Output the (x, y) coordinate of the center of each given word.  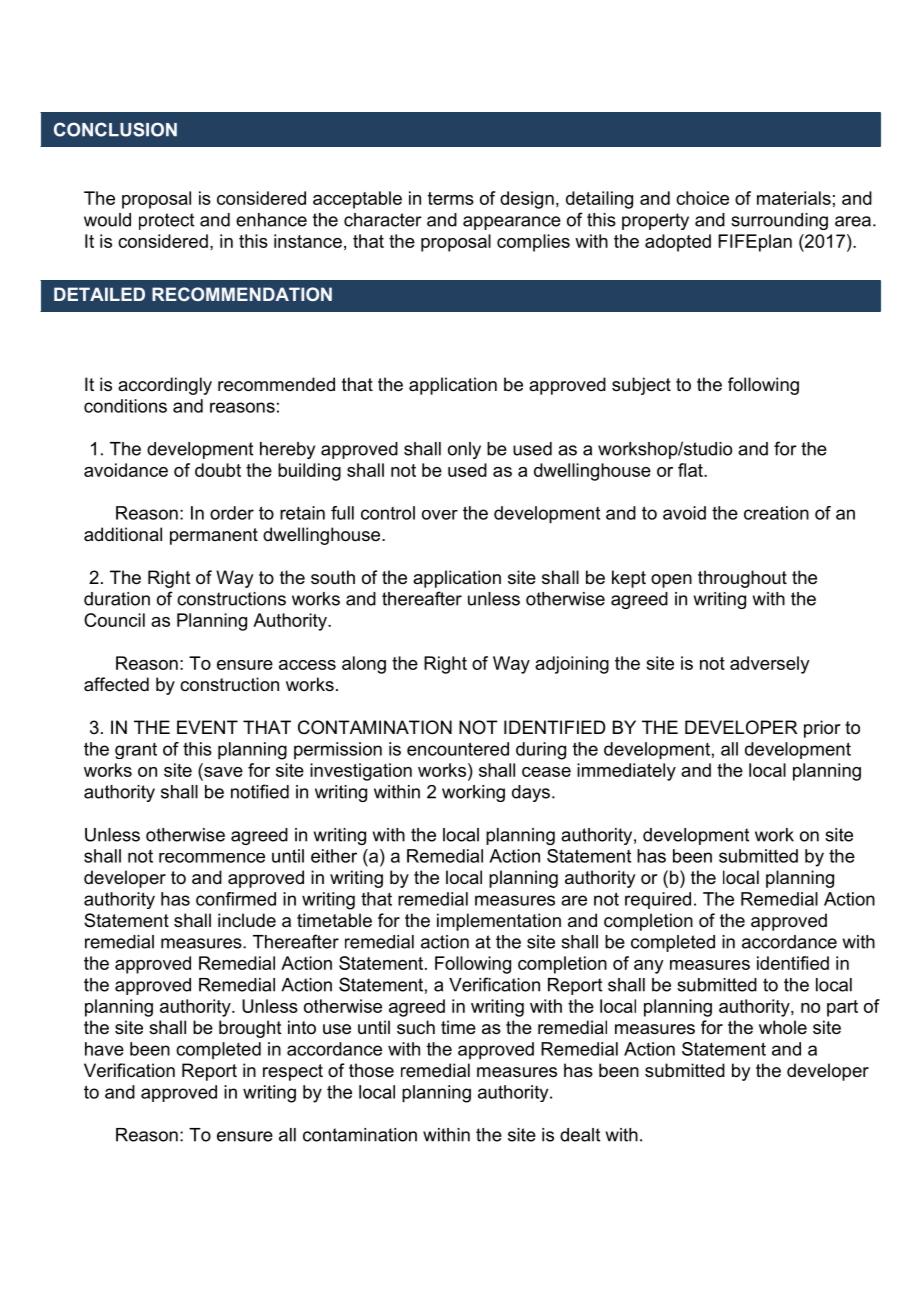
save (222, 773)
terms (451, 198)
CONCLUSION (115, 129)
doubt (218, 470)
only (464, 450)
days (531, 793)
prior (822, 729)
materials (794, 198)
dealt (580, 1135)
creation (776, 513)
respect (293, 1072)
